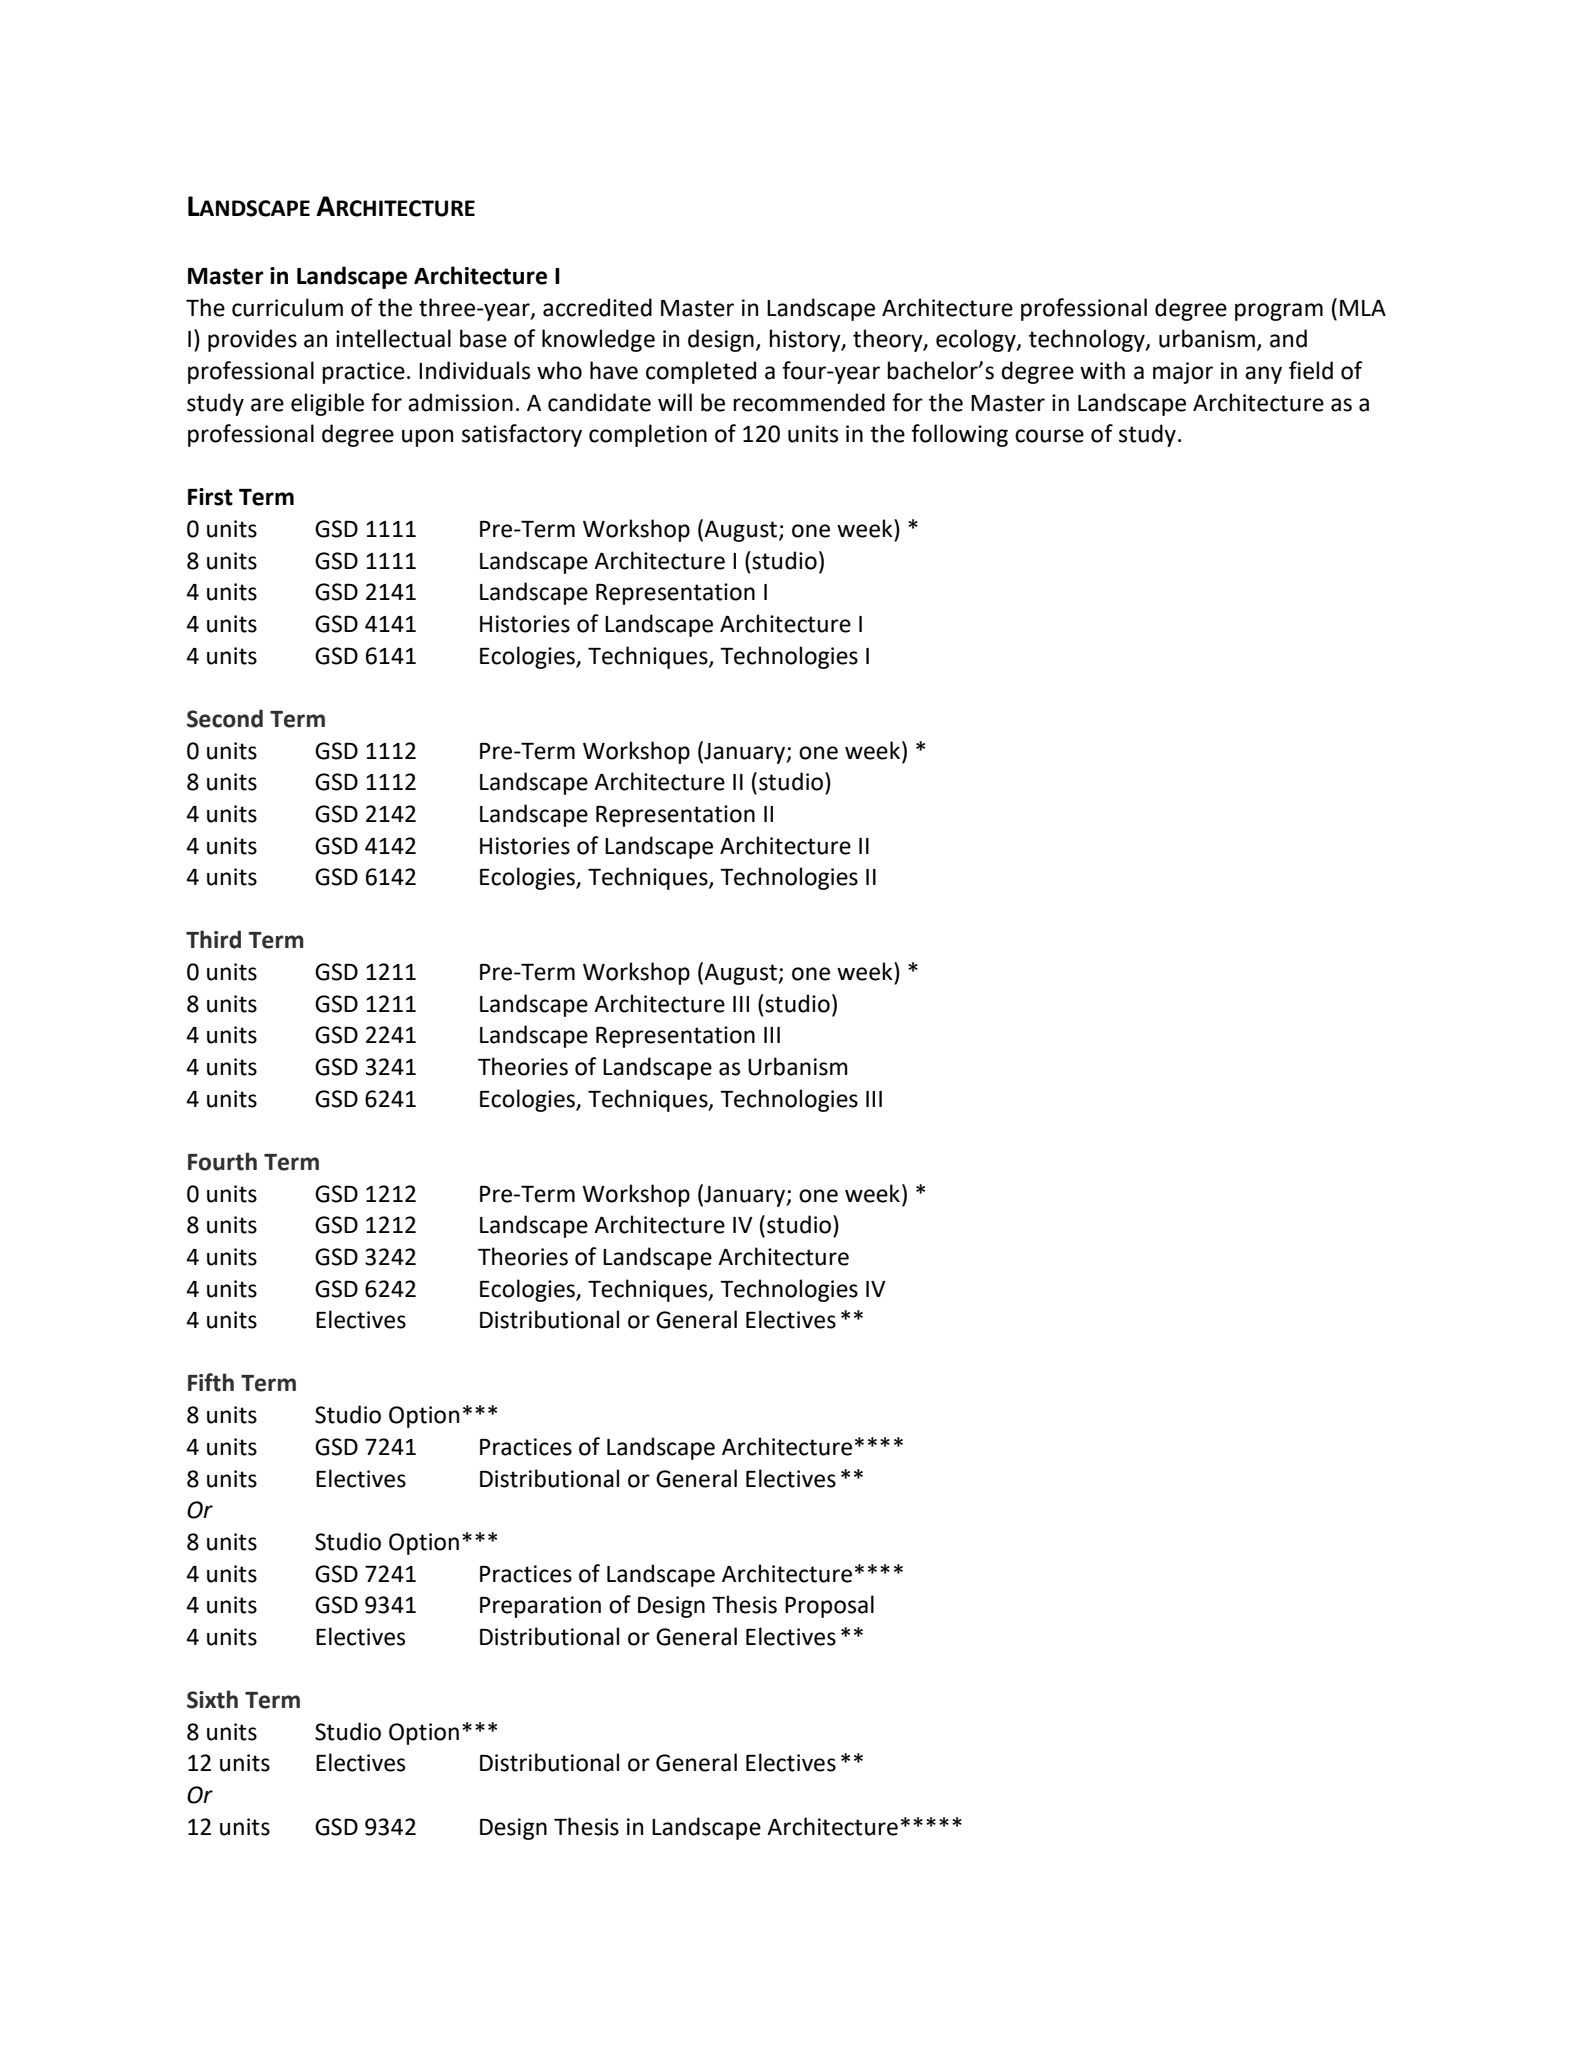 The image size is (1586, 2053). Describe the element at coordinates (211, 1382) in the screenshot. I see `Fifth` at that location.
